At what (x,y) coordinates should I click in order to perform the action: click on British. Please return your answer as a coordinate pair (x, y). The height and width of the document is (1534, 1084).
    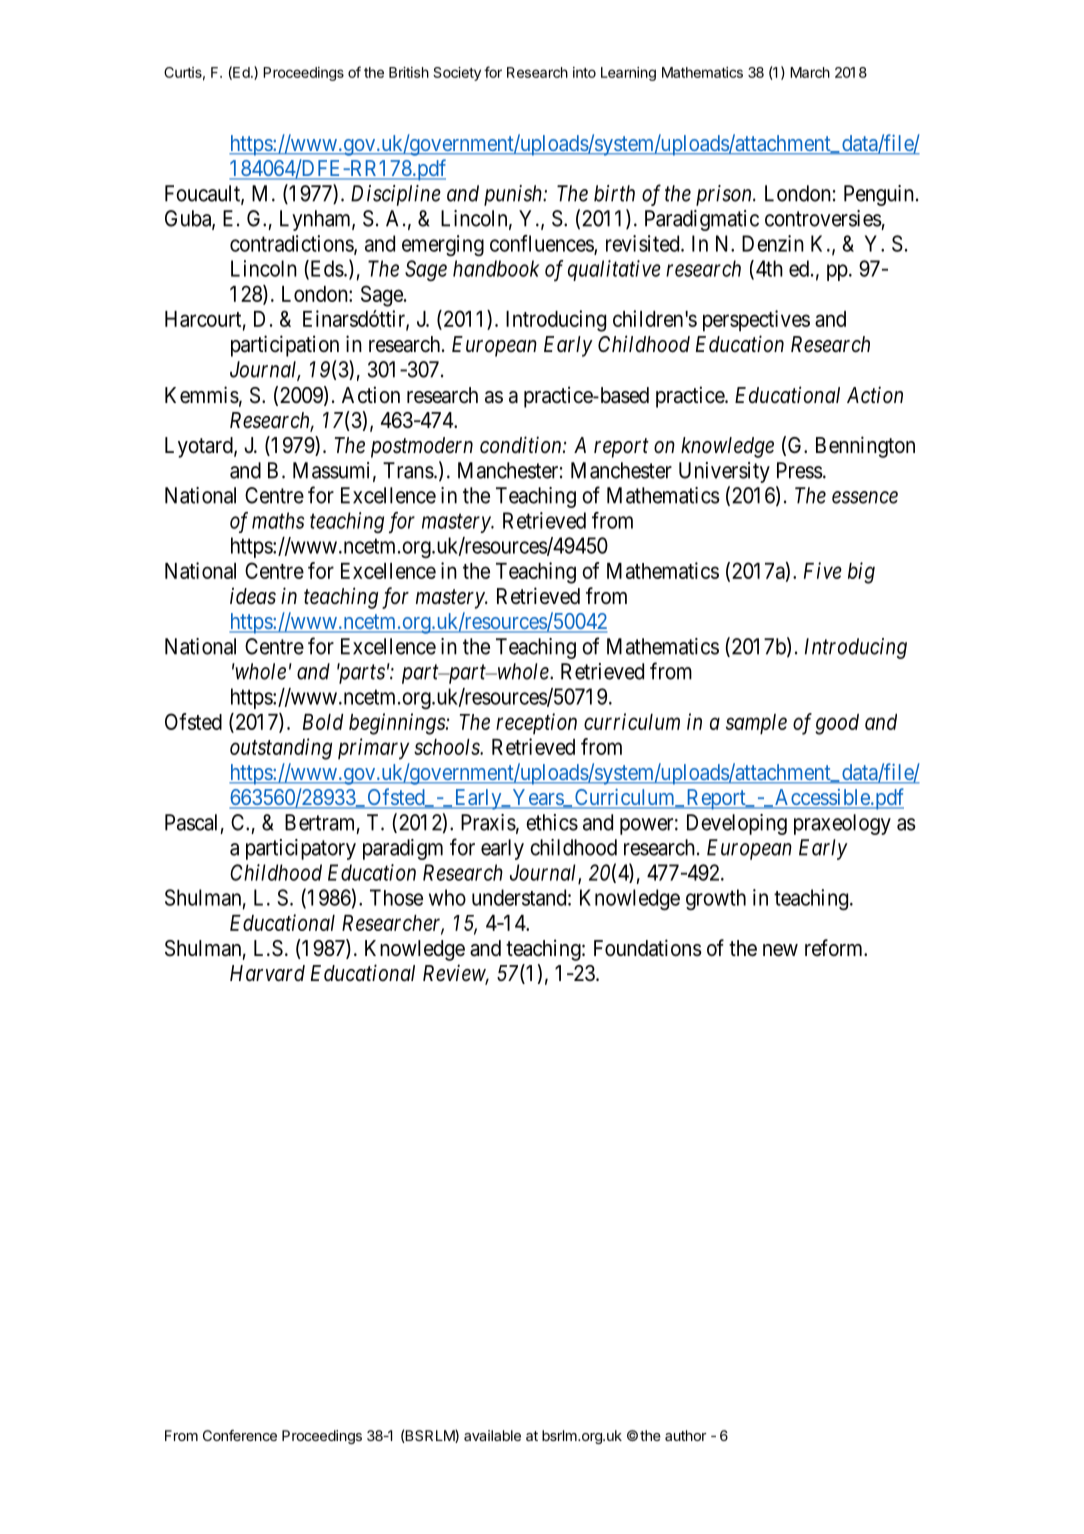
    Looking at the image, I should click on (409, 72).
